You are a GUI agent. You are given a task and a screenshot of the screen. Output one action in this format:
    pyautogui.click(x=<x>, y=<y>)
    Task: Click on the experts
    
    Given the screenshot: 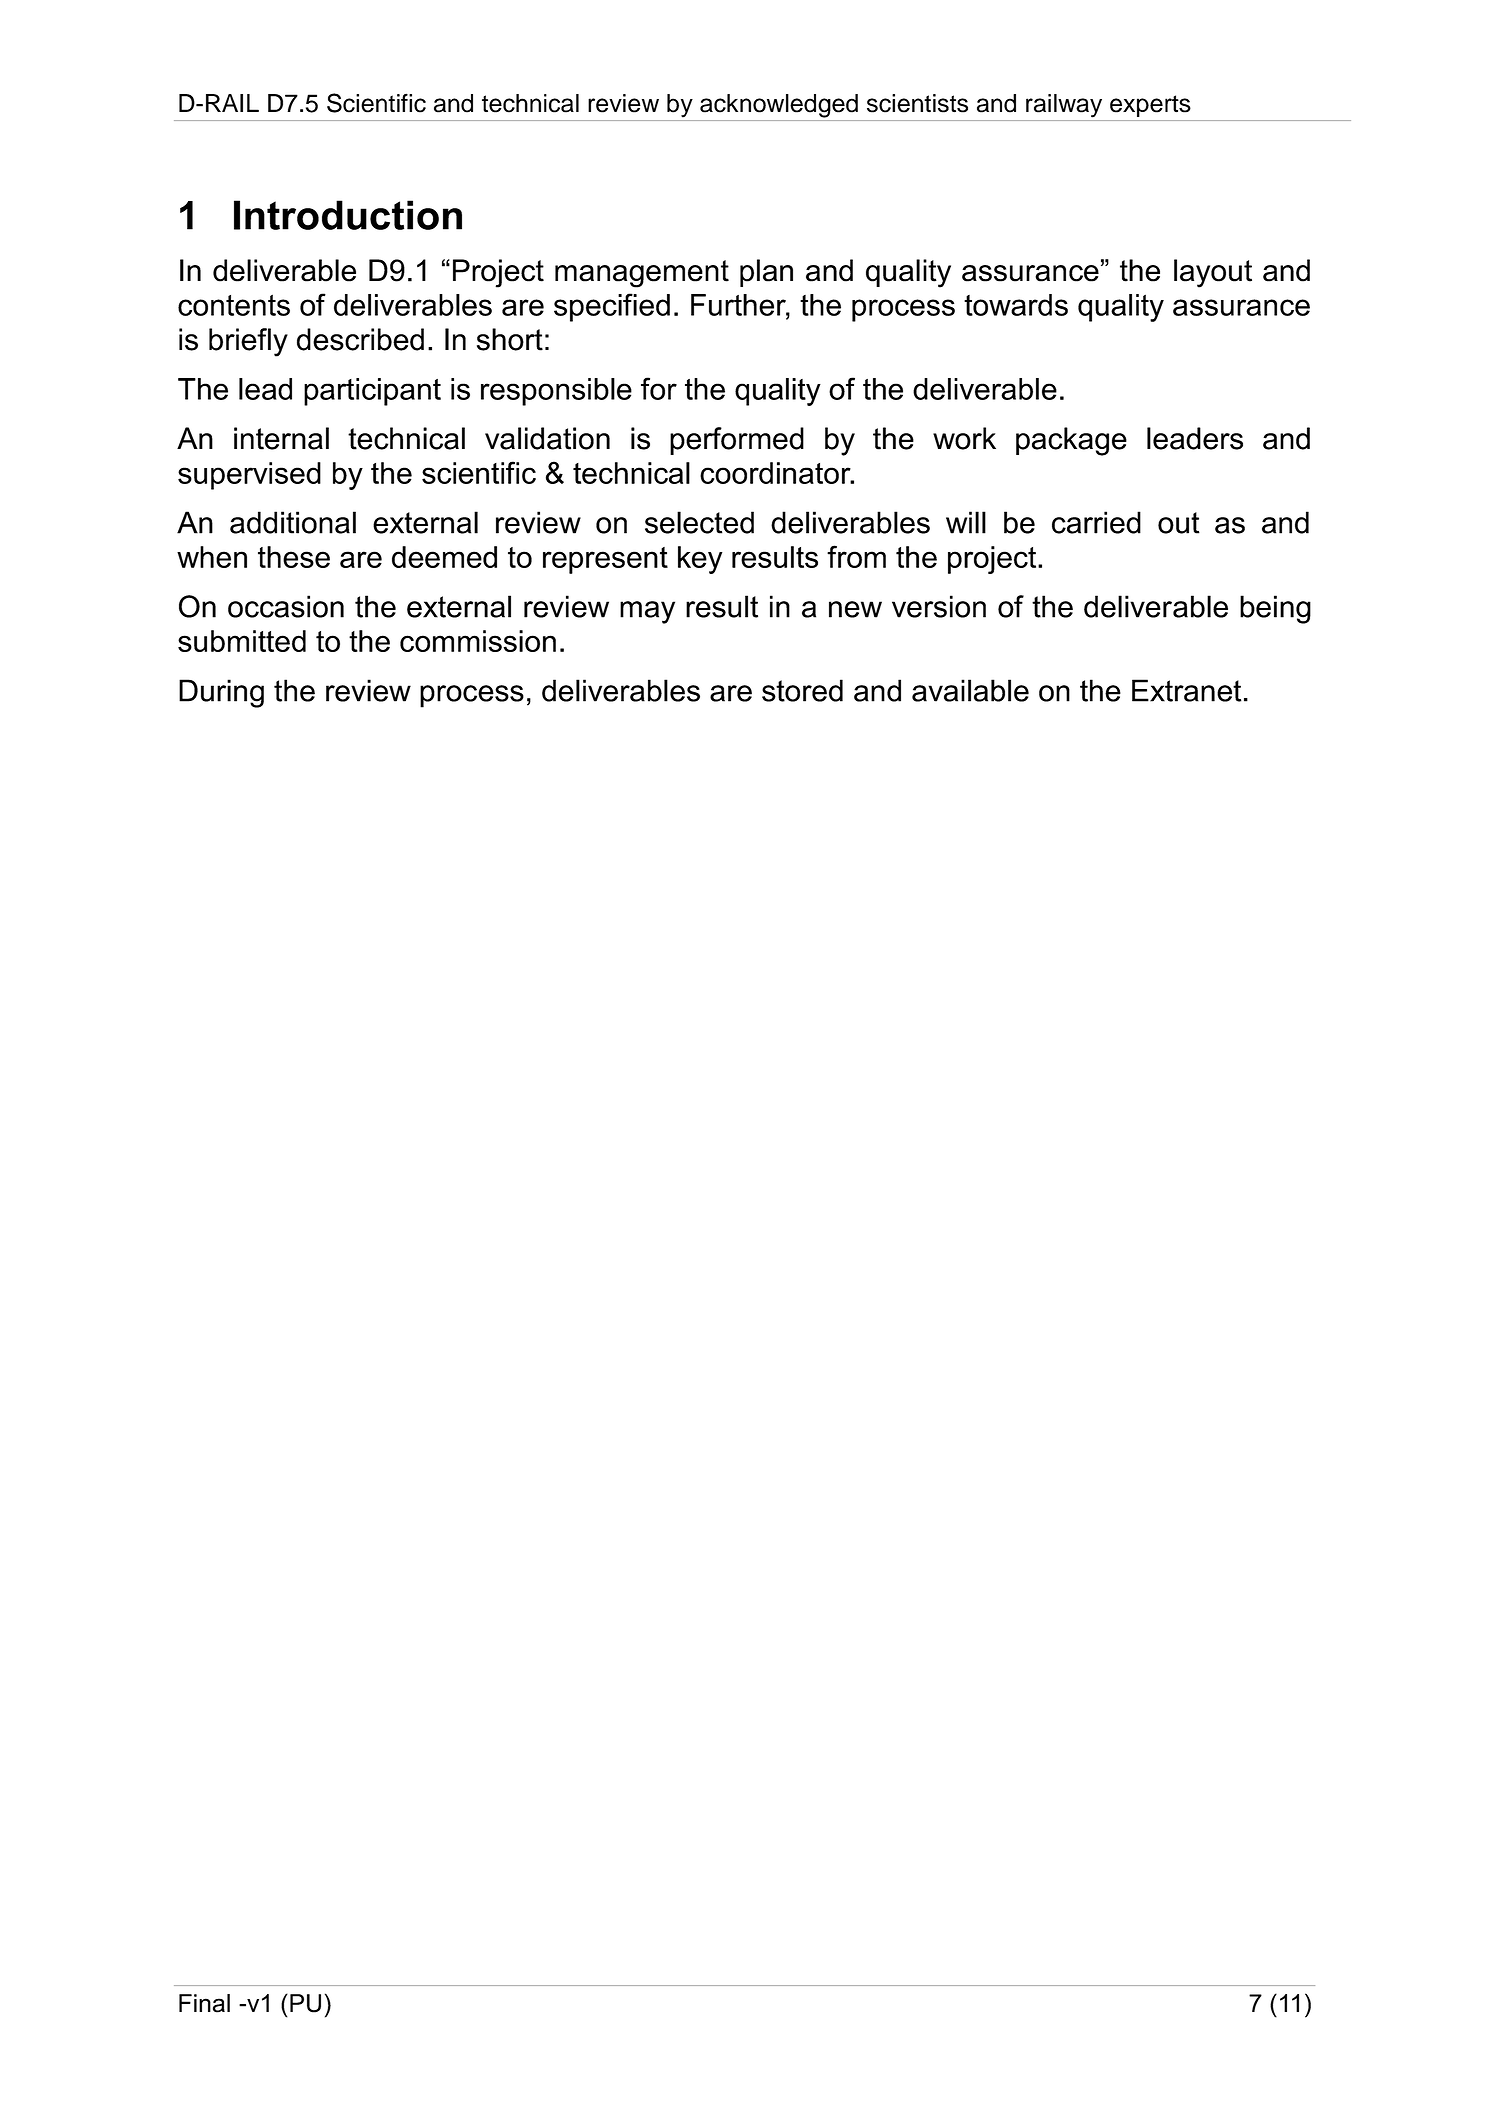 What is the action you would take?
    pyautogui.click(x=1150, y=106)
